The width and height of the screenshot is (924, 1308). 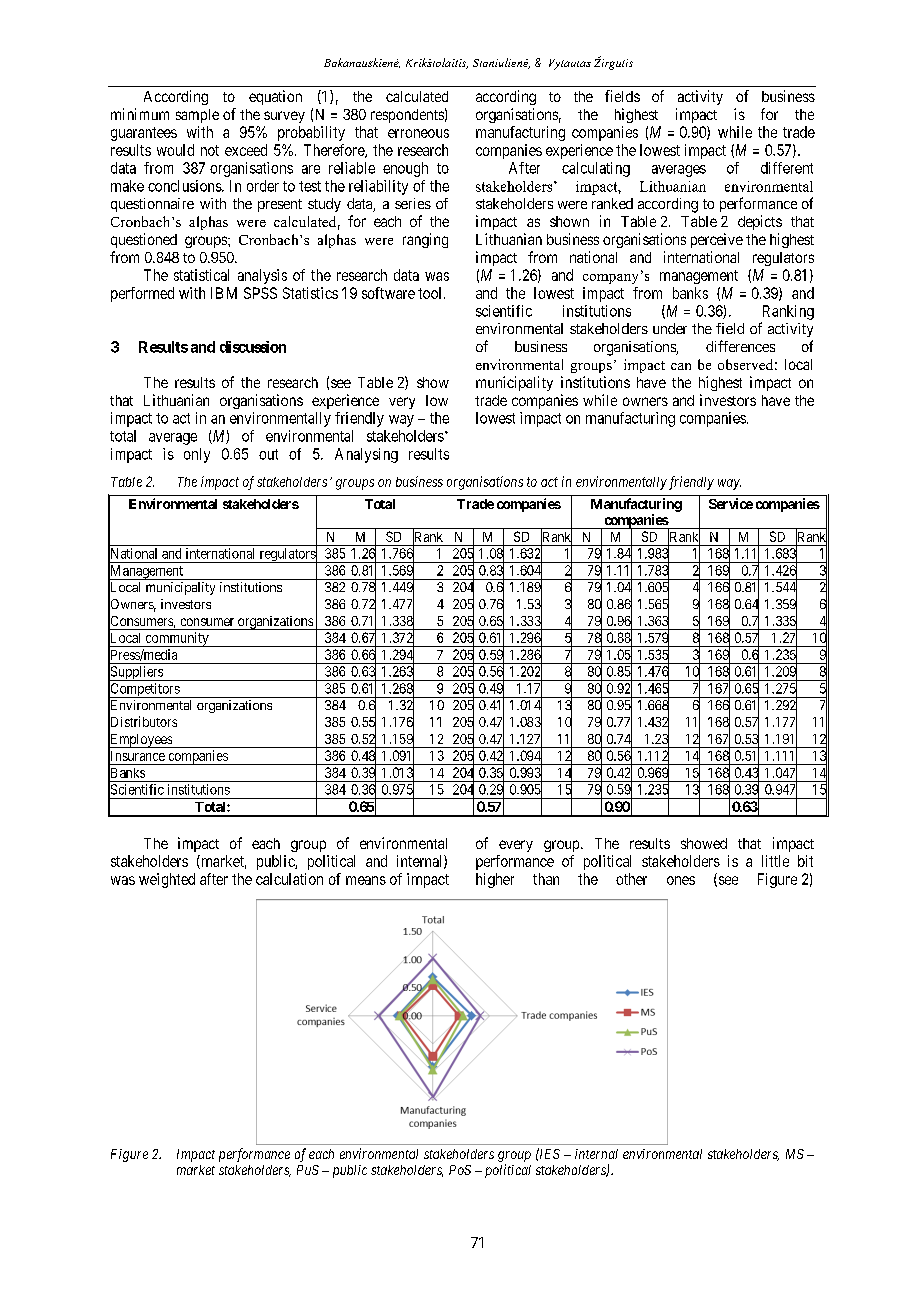 I want to click on Analysing, so click(x=366, y=455).
